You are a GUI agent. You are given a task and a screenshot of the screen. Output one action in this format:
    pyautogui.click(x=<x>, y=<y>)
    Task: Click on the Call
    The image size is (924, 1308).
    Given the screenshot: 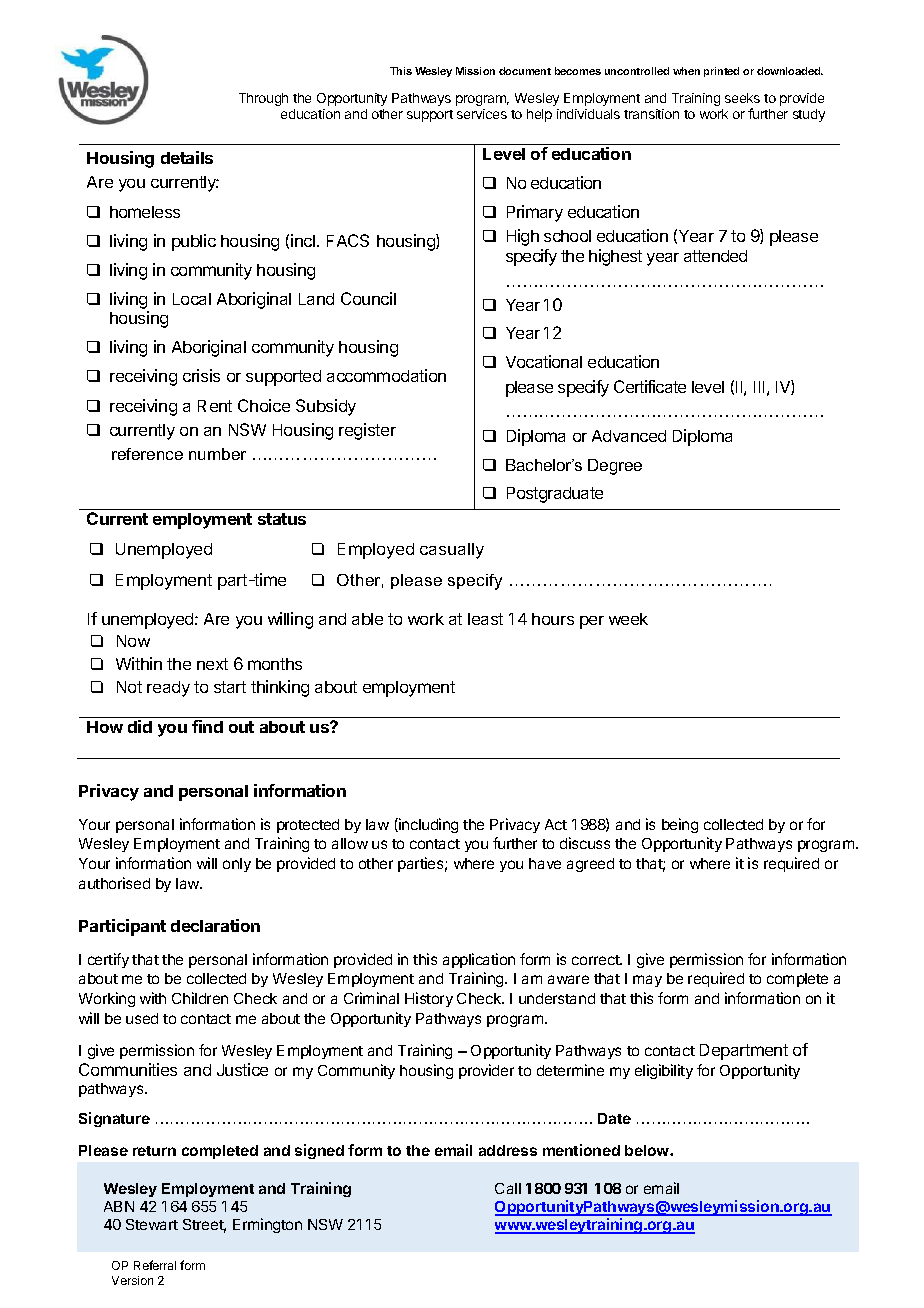 What is the action you would take?
    pyautogui.click(x=508, y=1188)
